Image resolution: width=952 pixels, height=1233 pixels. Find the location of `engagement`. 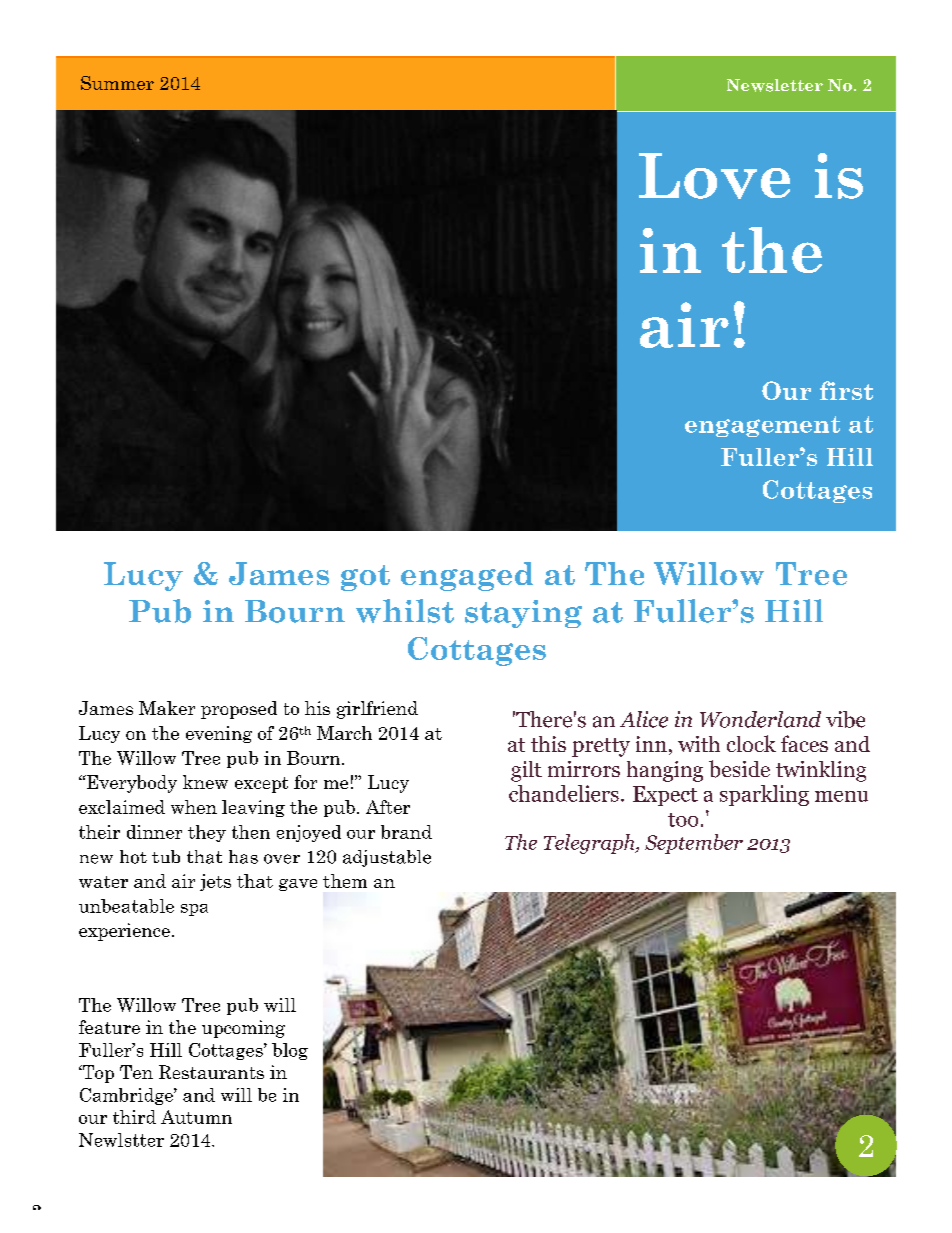

engagement is located at coordinates (762, 426).
